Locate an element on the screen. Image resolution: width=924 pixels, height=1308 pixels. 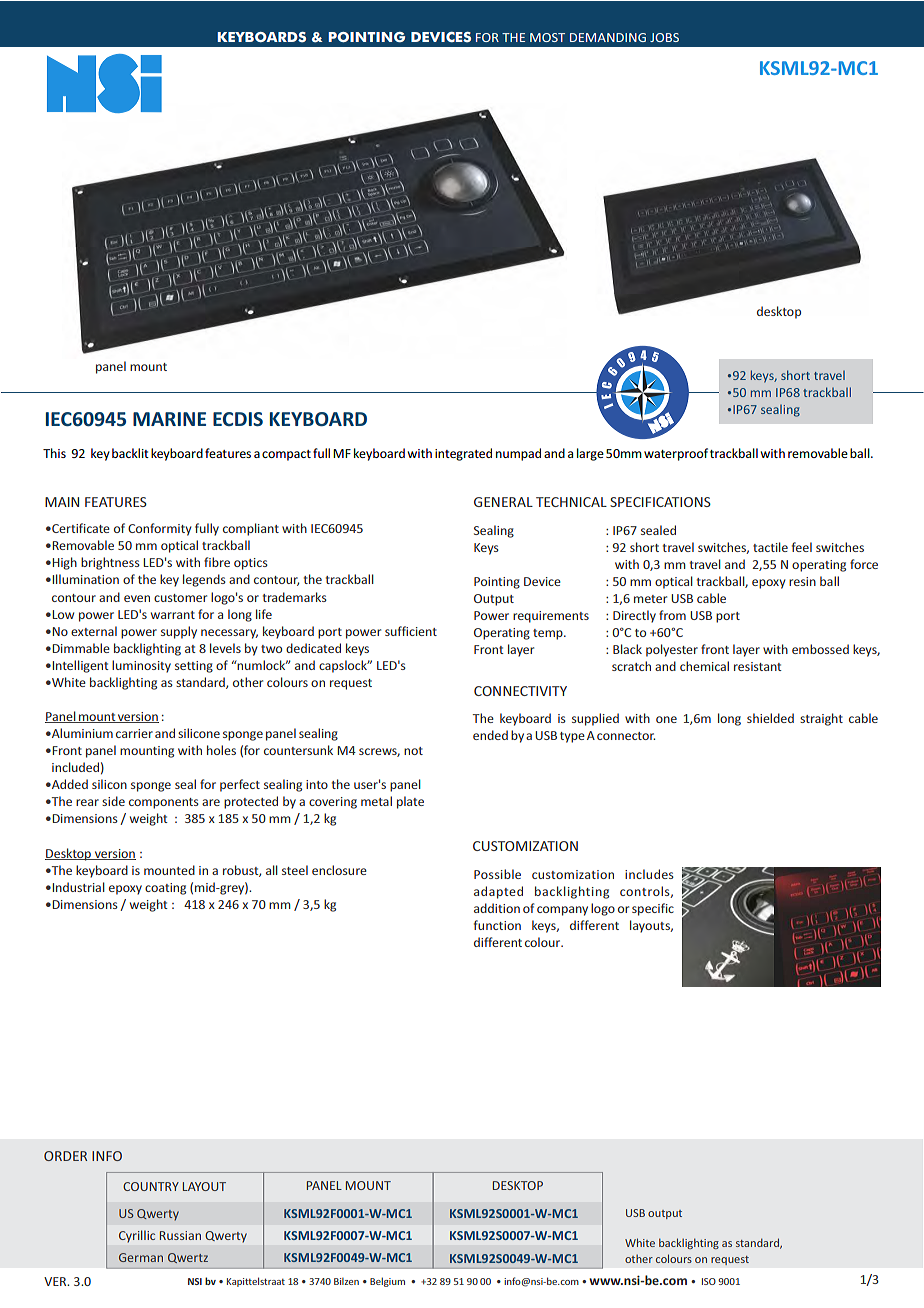
waterproof is located at coordinates (676, 454).
